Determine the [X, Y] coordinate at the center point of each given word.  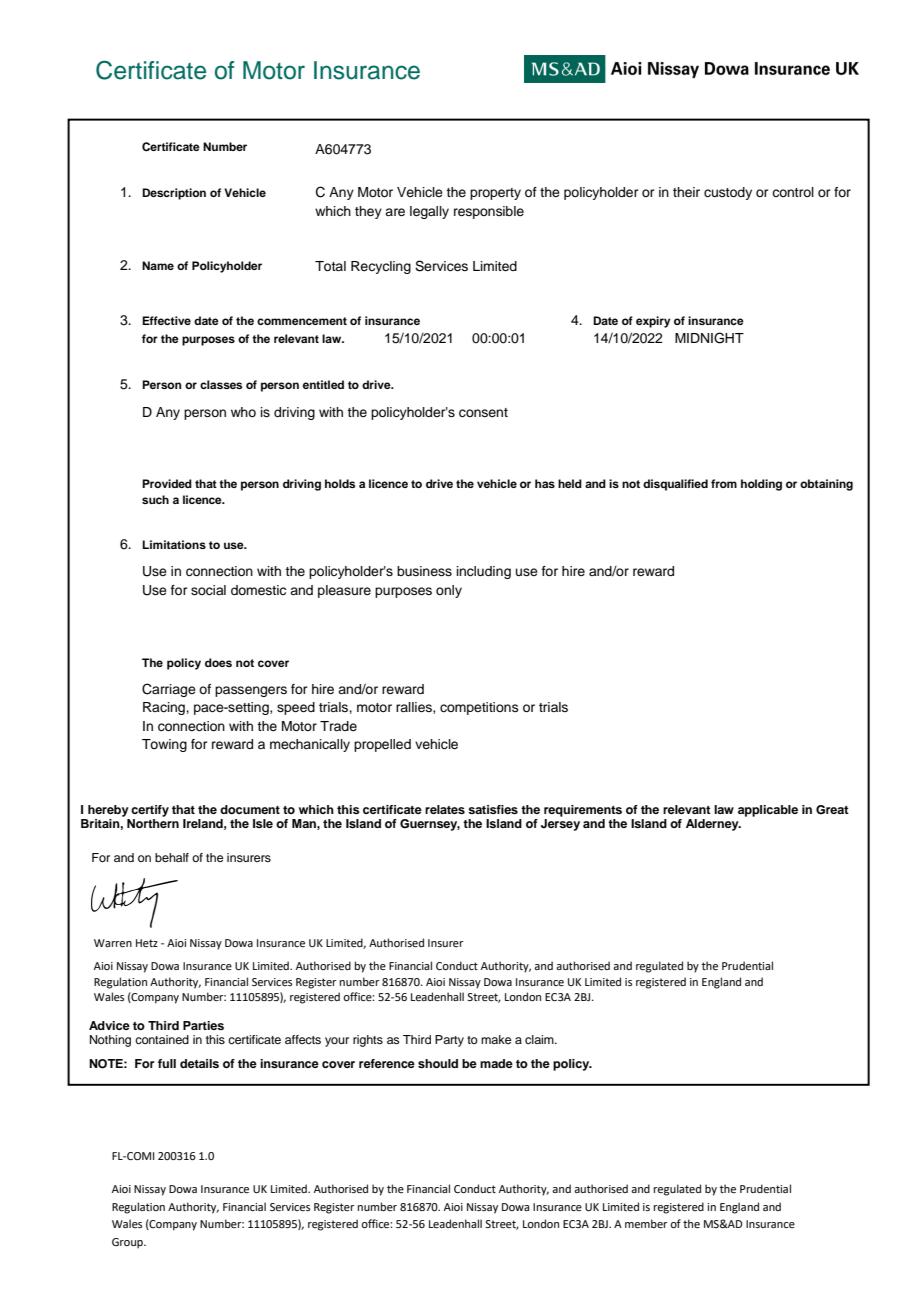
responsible [489, 212]
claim [540, 1039]
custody [728, 193]
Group [128, 1243]
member [646, 1223]
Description [174, 194]
